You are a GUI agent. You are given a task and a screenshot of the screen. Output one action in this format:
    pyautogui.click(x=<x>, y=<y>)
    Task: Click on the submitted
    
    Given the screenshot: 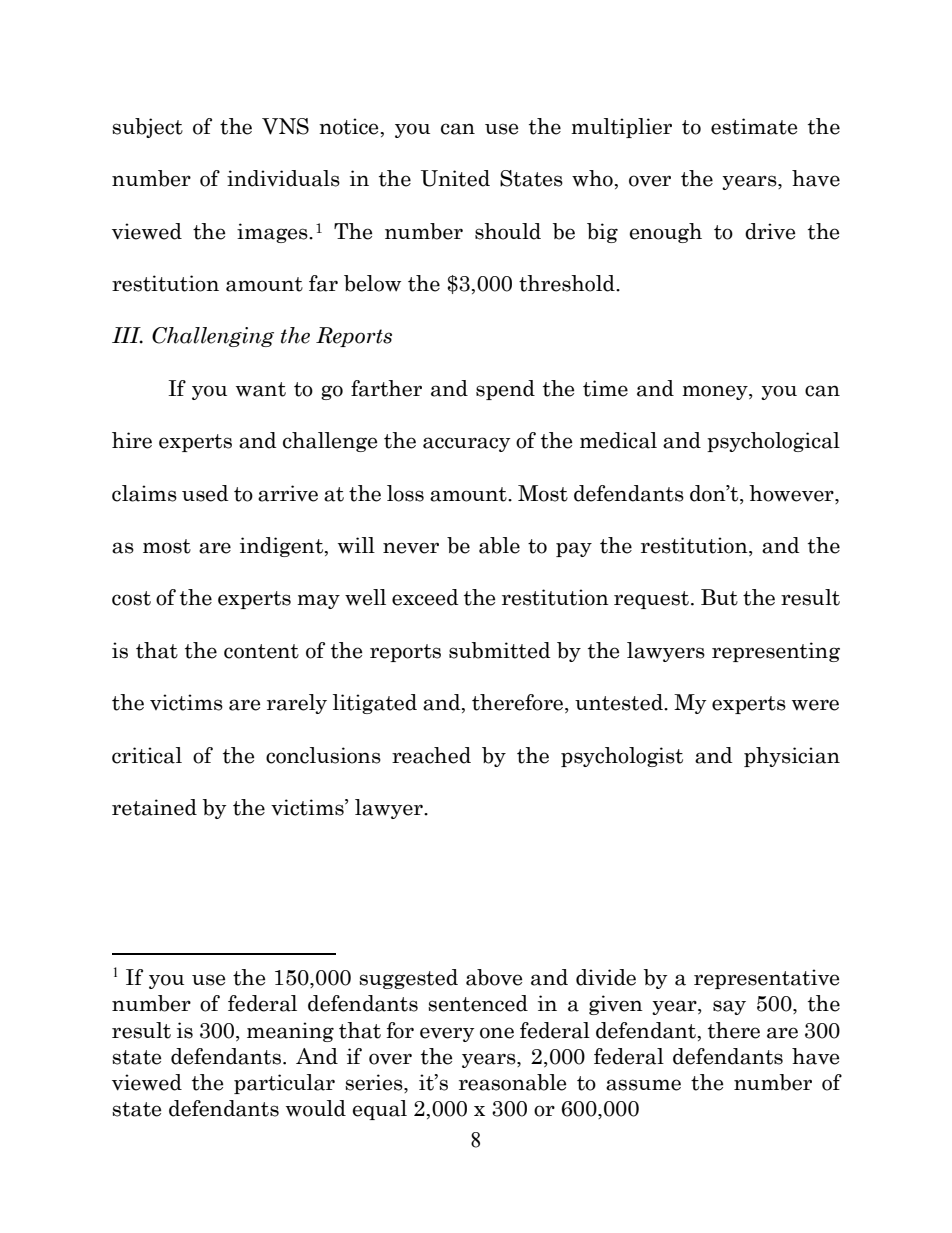 What is the action you would take?
    pyautogui.click(x=500, y=650)
